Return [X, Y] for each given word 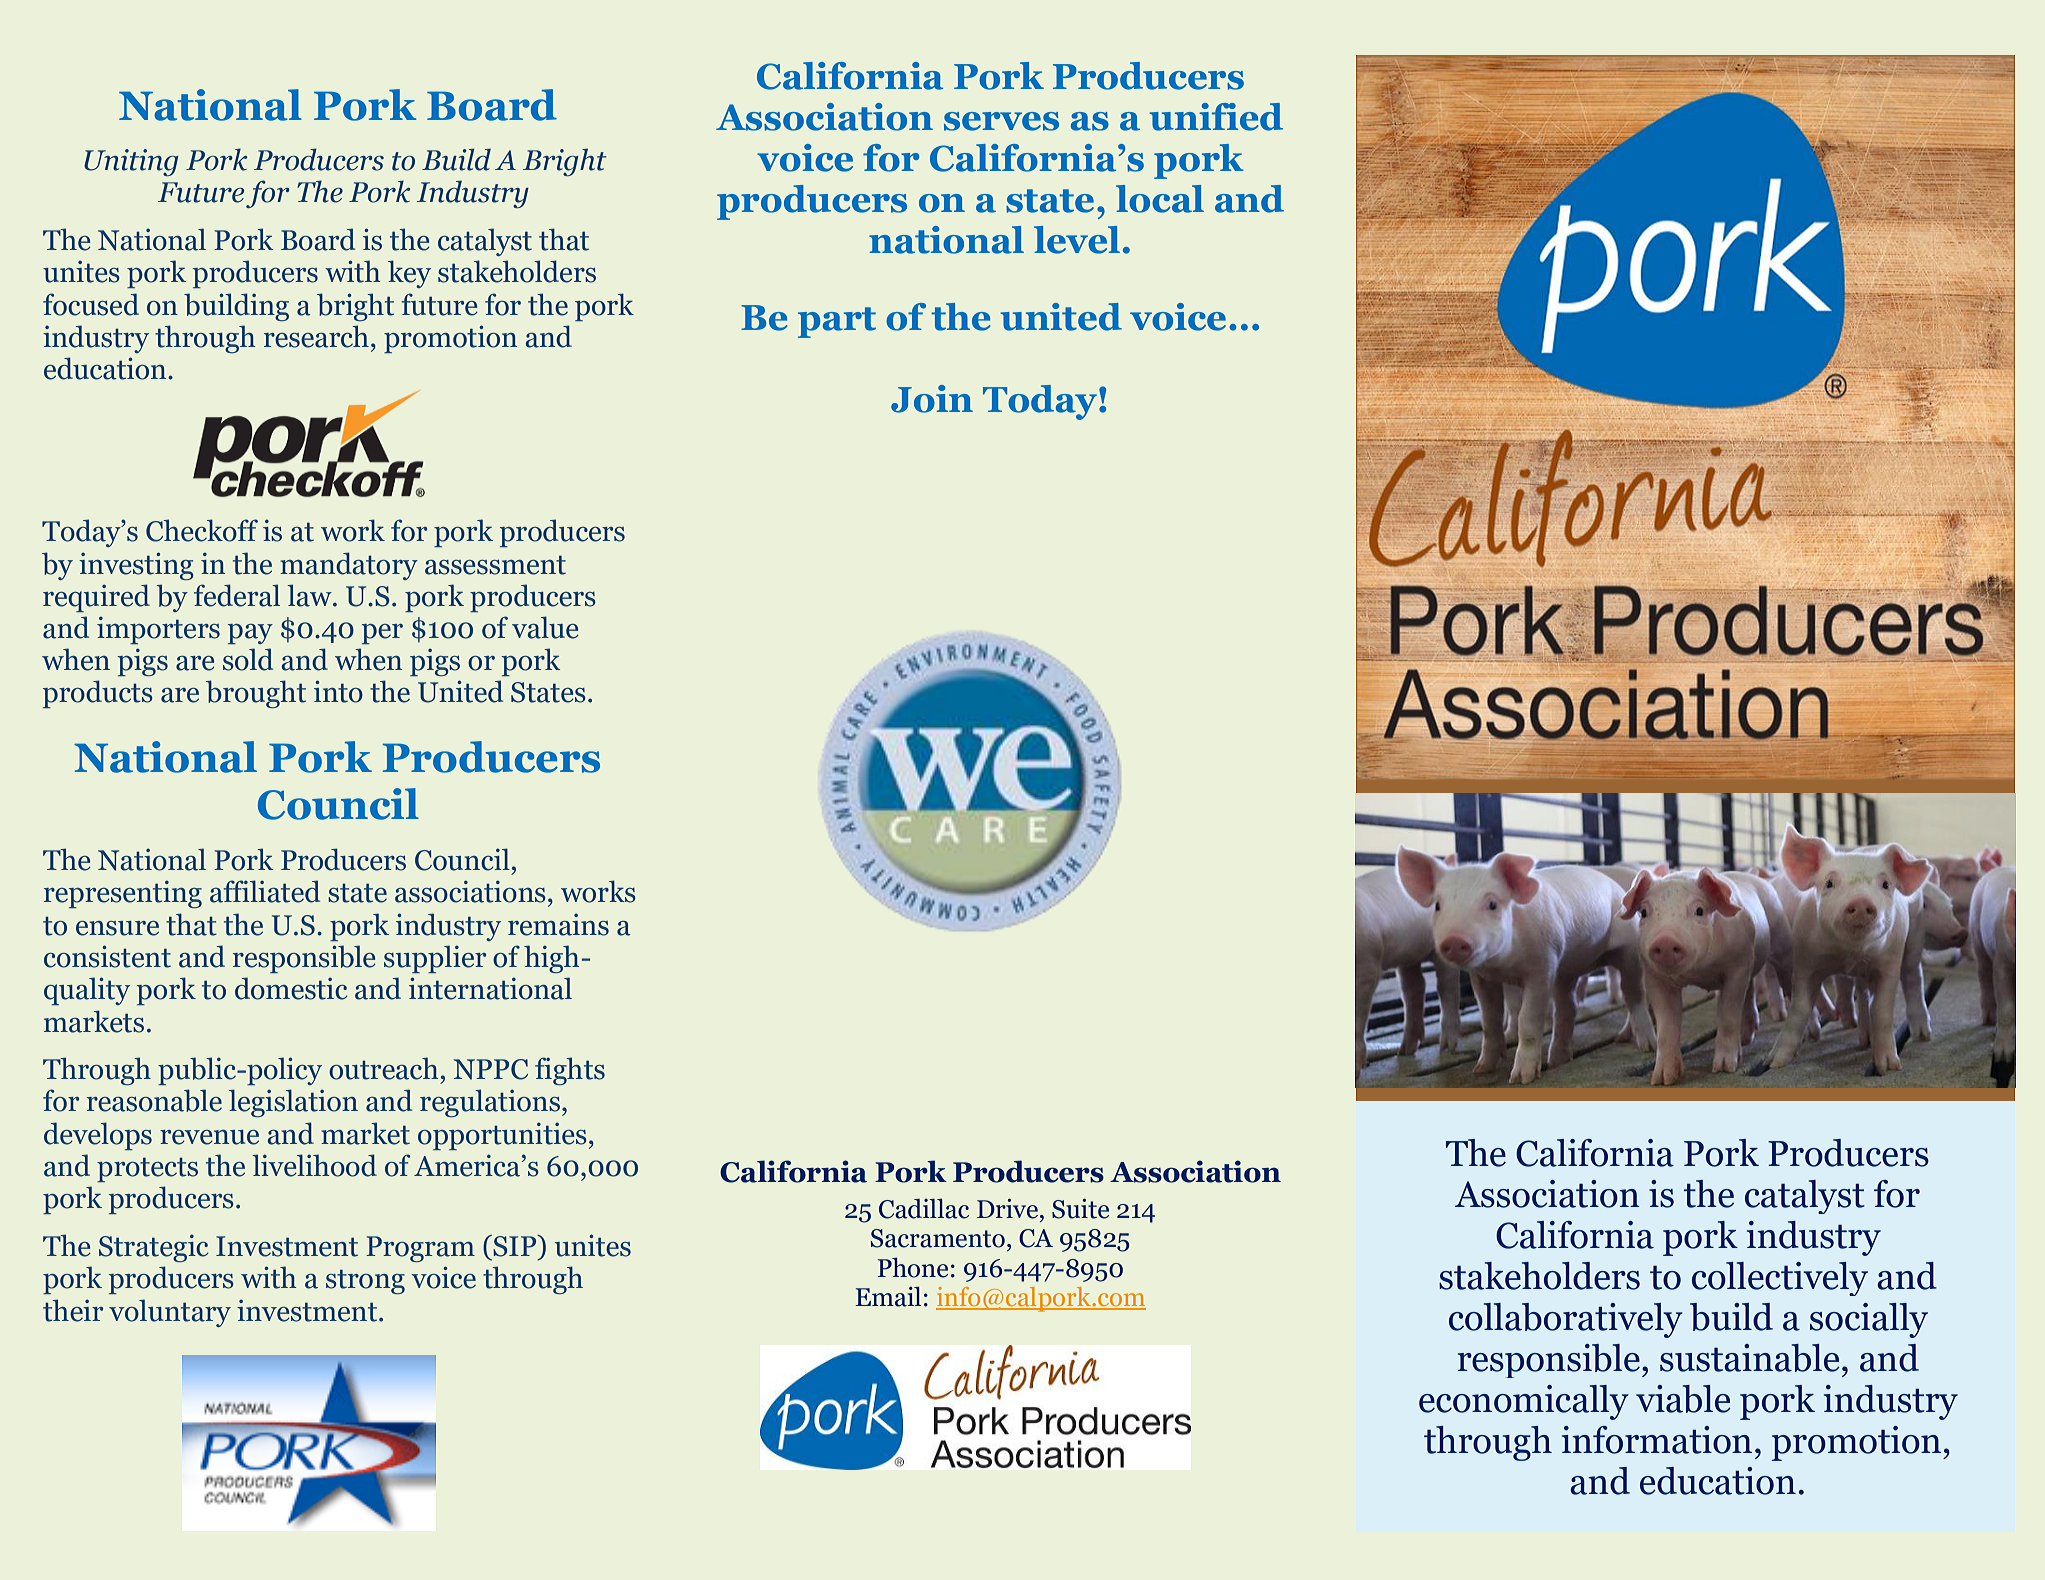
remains [558, 924]
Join [932, 399]
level [1077, 240]
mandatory [349, 566]
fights [570, 1071]
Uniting [131, 162]
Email [888, 1297]
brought [256, 694]
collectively [1780, 1279]
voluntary [170, 1313]
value [545, 627]
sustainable [1750, 1358]
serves [1001, 121]
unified [1216, 117]
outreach [384, 1068]
